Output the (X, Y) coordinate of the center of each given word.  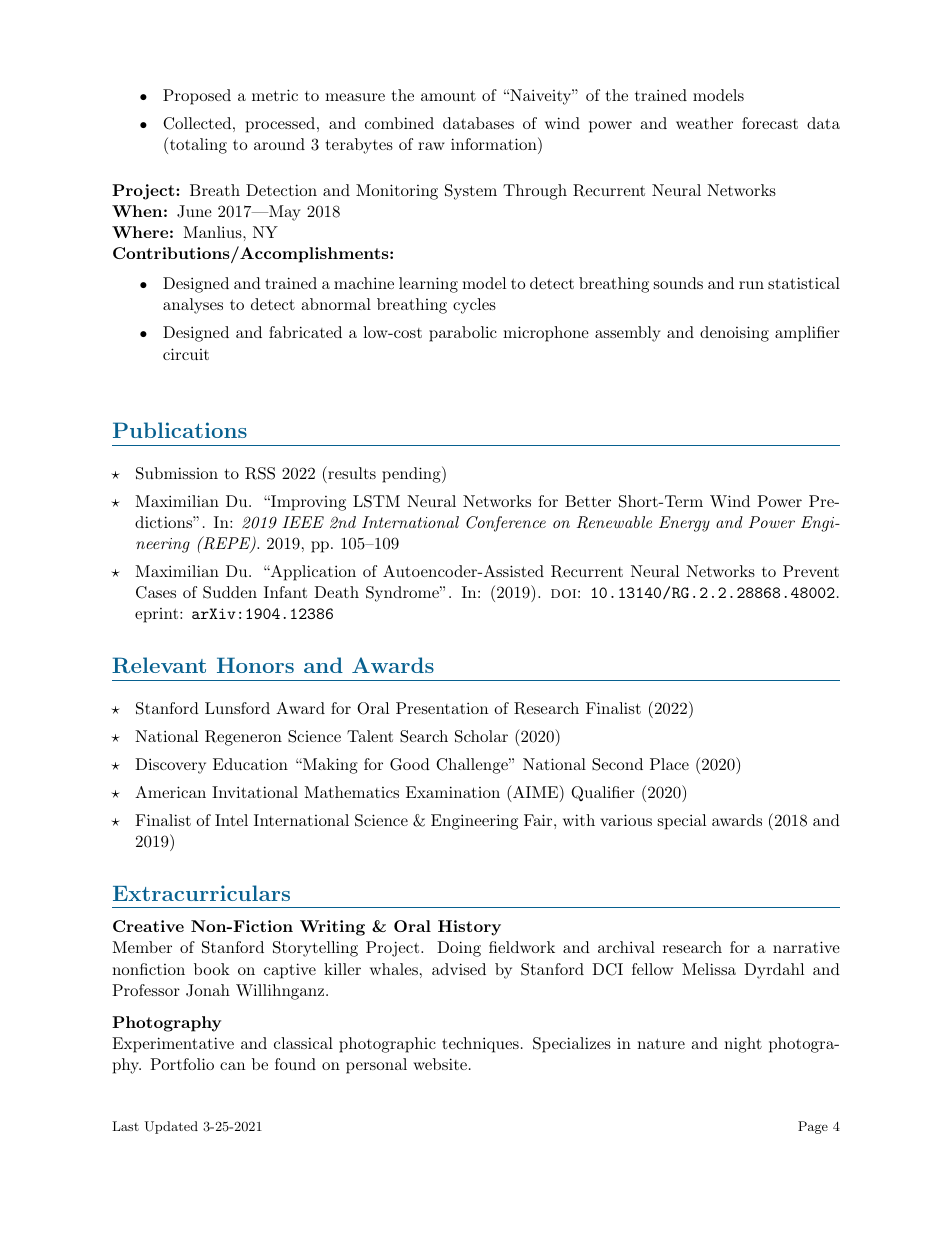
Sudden (230, 592)
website (440, 1064)
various (626, 820)
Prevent (811, 571)
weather (704, 123)
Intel (231, 820)
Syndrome (403, 594)
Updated (171, 1127)
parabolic (463, 334)
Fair (538, 820)
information (495, 143)
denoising (734, 334)
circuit (186, 354)
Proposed (197, 97)
